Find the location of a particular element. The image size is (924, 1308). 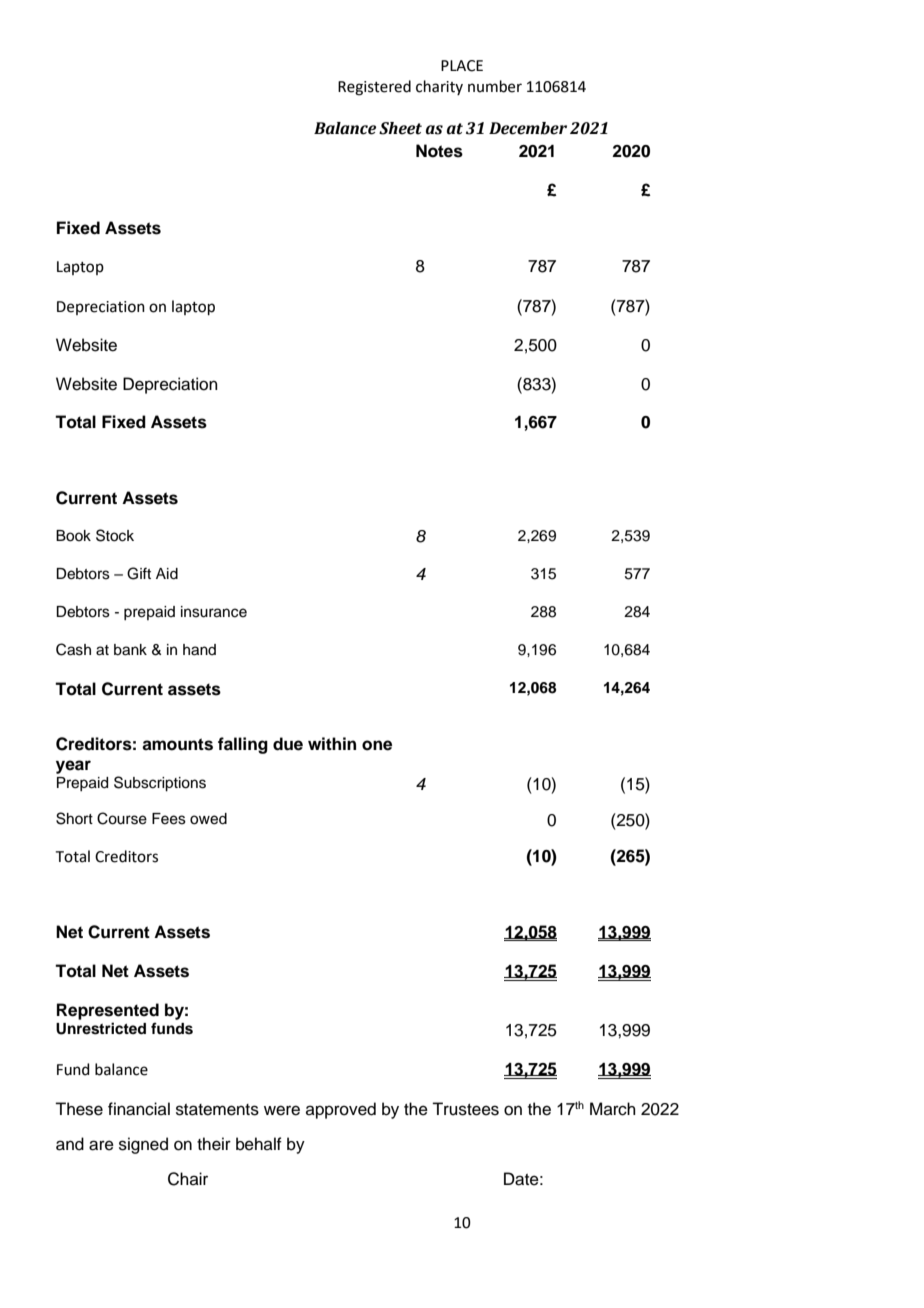

within is located at coordinates (332, 743).
